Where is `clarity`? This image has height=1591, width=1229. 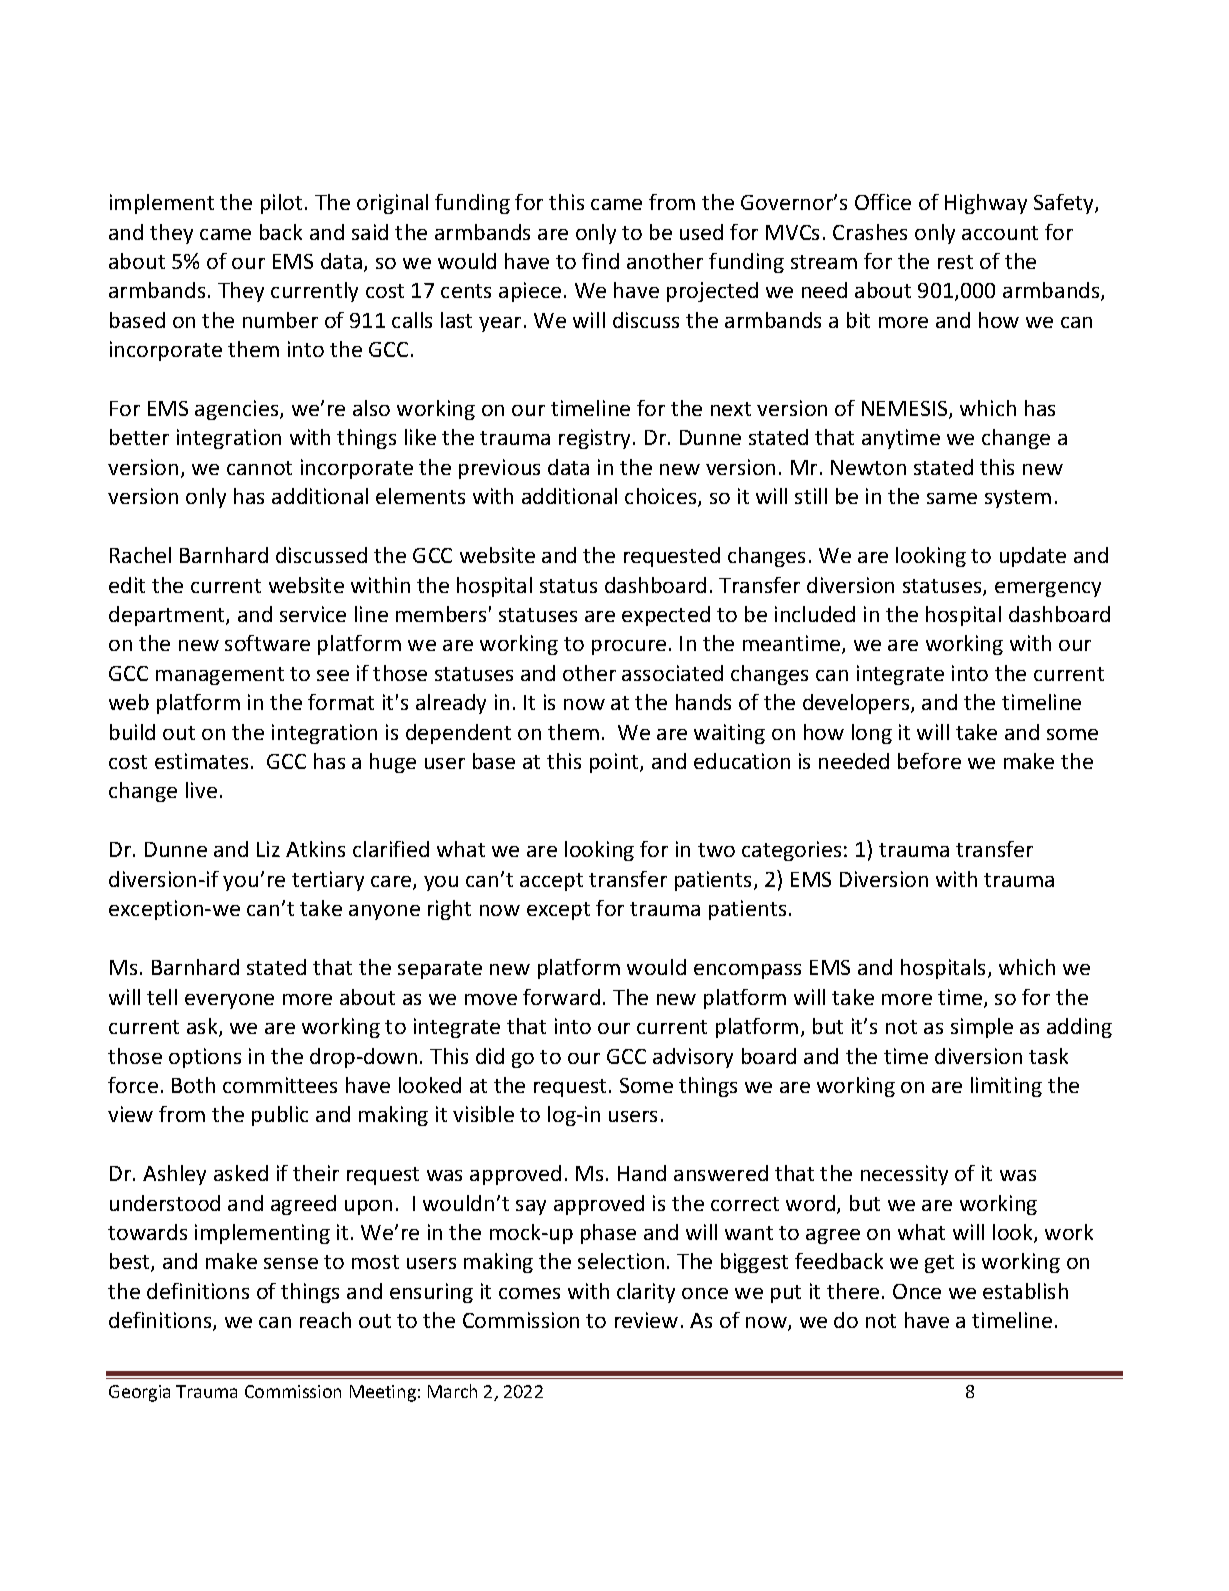
clarity is located at coordinates (646, 1293).
